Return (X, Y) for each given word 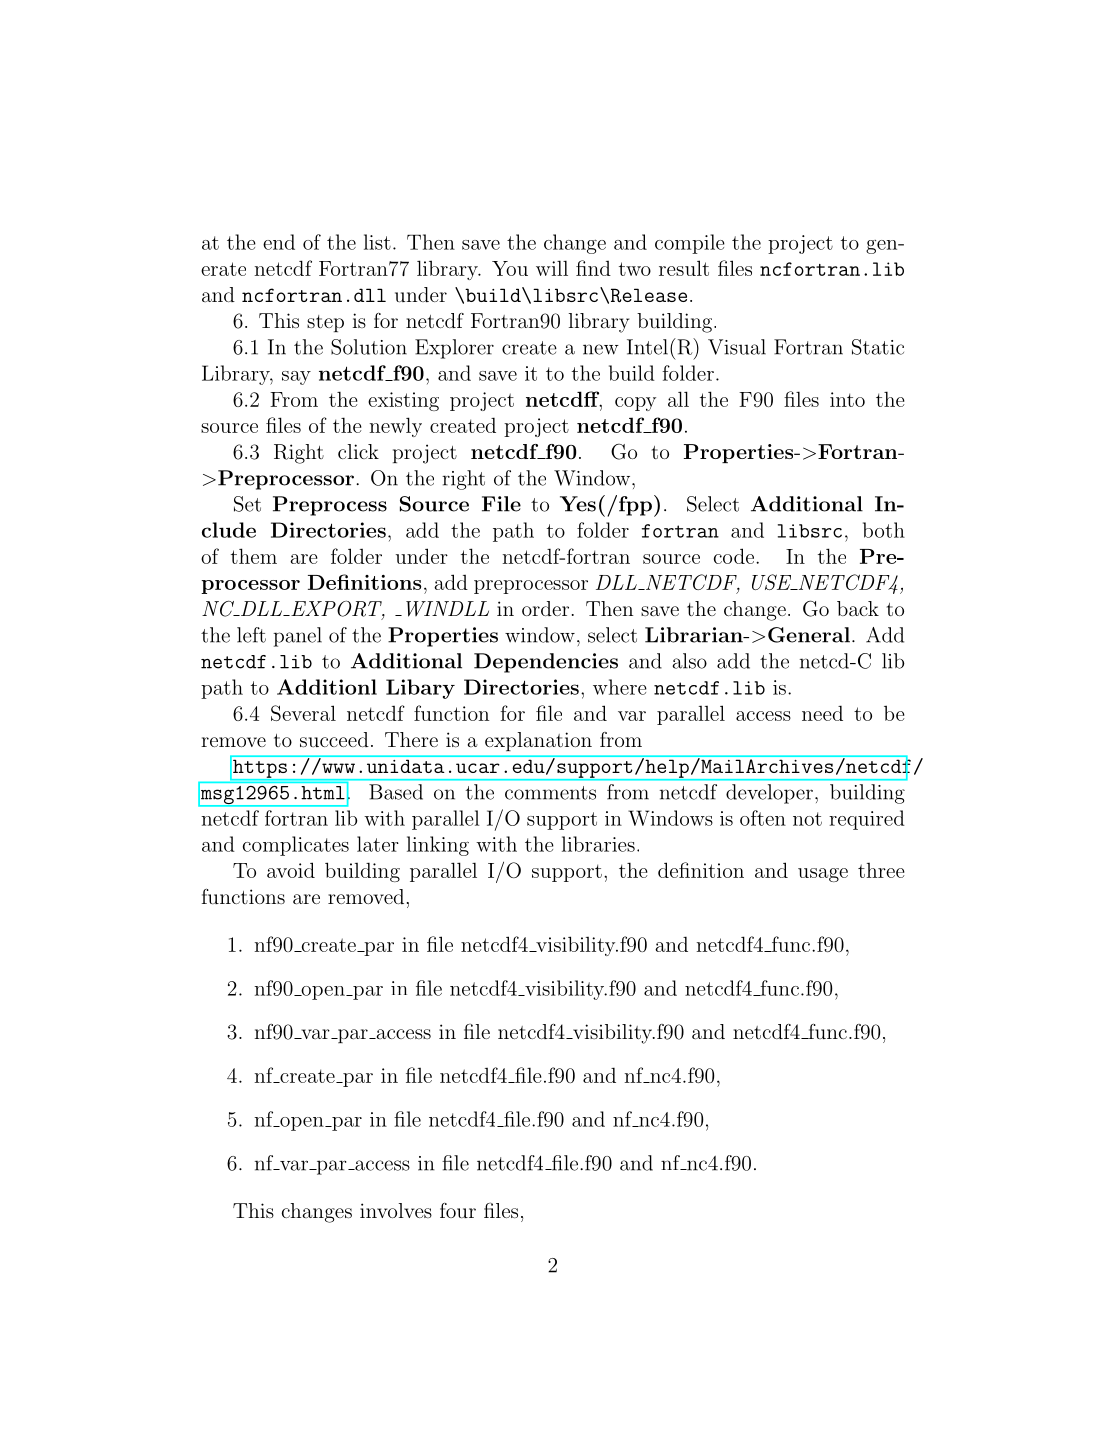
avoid (291, 870)
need (822, 713)
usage (823, 875)
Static (878, 347)
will (552, 268)
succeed (334, 739)
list (377, 242)
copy (635, 404)
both (884, 530)
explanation (538, 741)
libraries (598, 844)
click (358, 451)
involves (396, 1210)
